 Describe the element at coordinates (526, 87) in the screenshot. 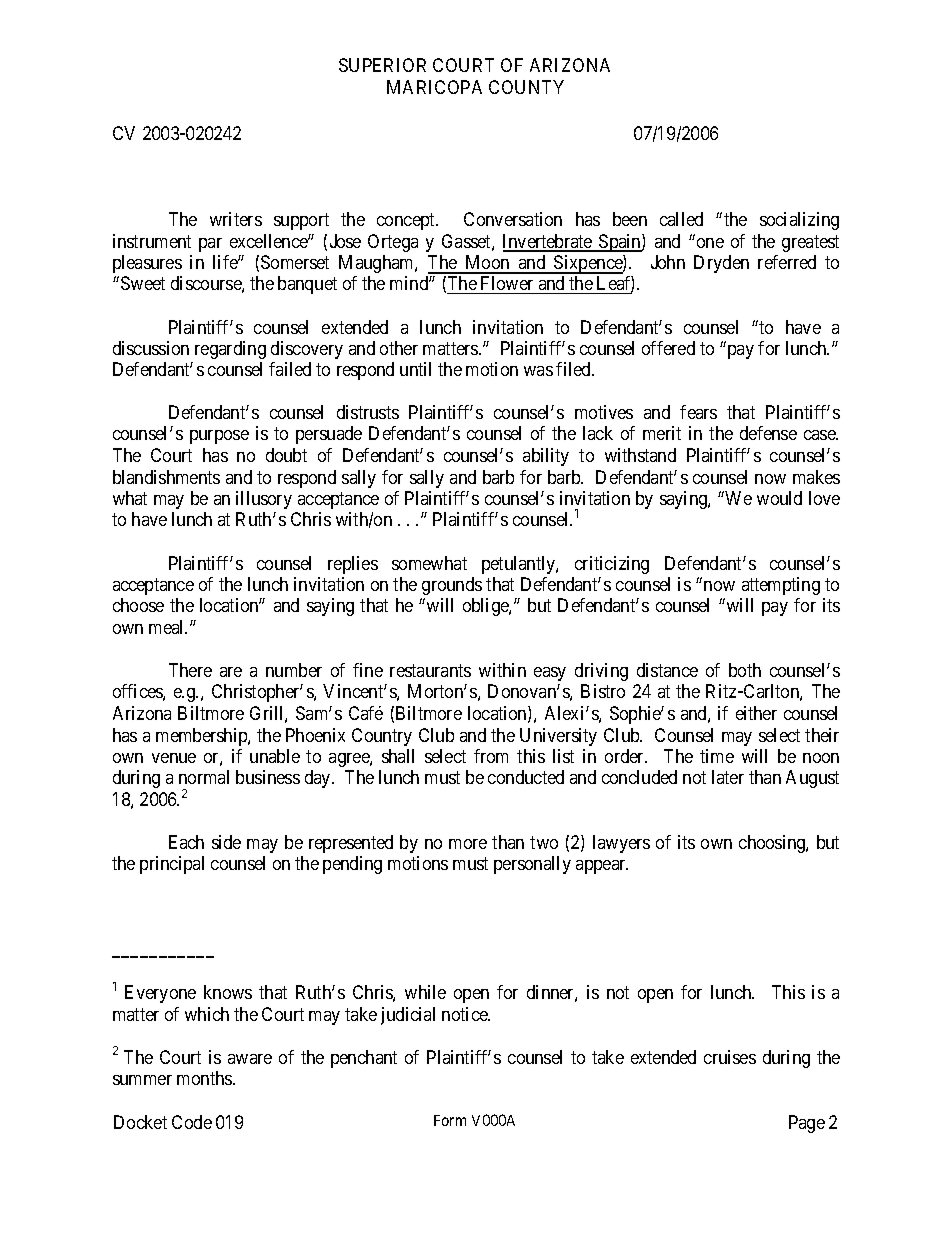

I see `COUNTY` at that location.
